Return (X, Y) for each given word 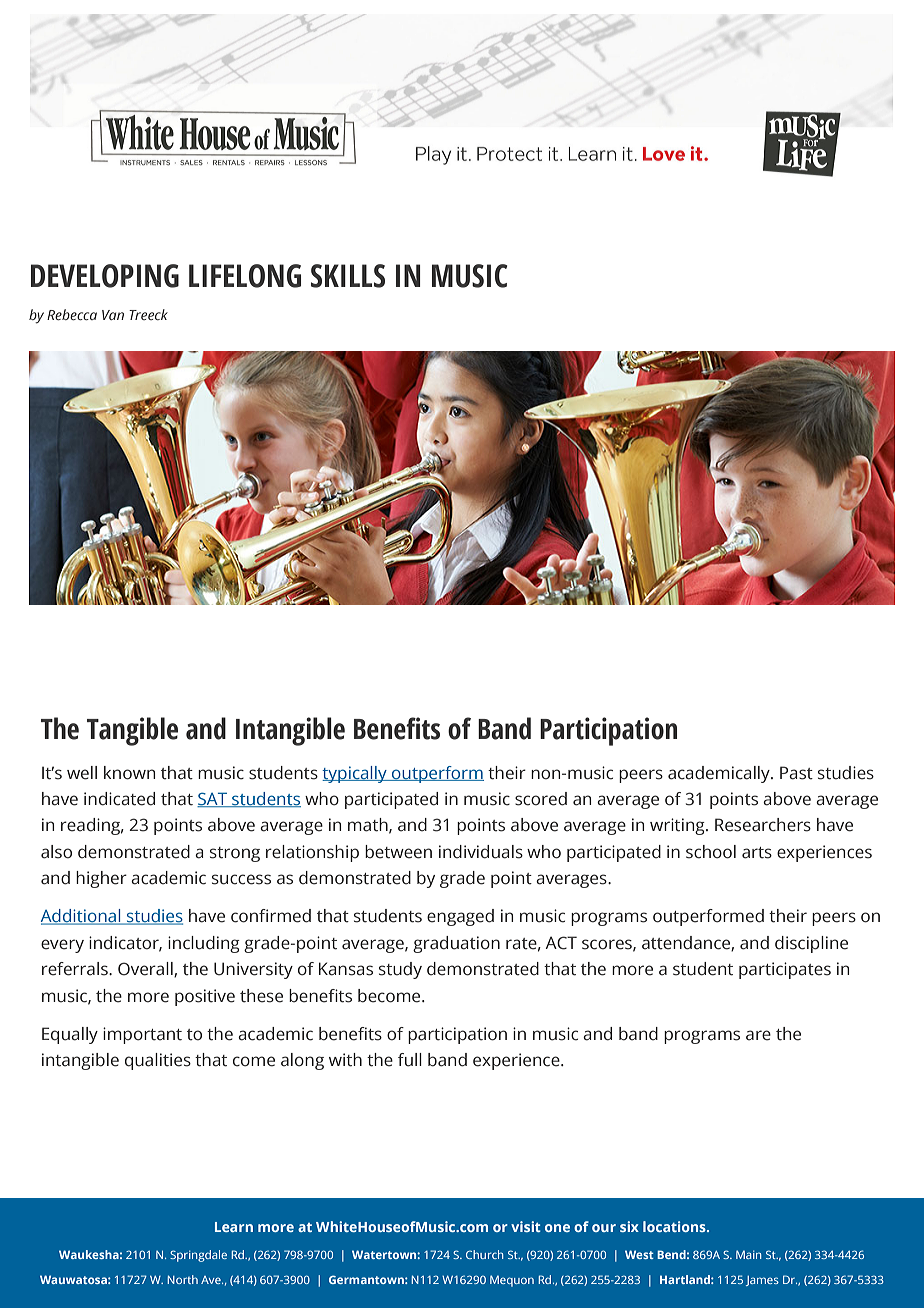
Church (484, 1254)
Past (796, 773)
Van (113, 315)
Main (748, 1254)
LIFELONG (245, 276)
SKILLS (348, 276)
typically (355, 774)
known (129, 773)
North (183, 1279)
